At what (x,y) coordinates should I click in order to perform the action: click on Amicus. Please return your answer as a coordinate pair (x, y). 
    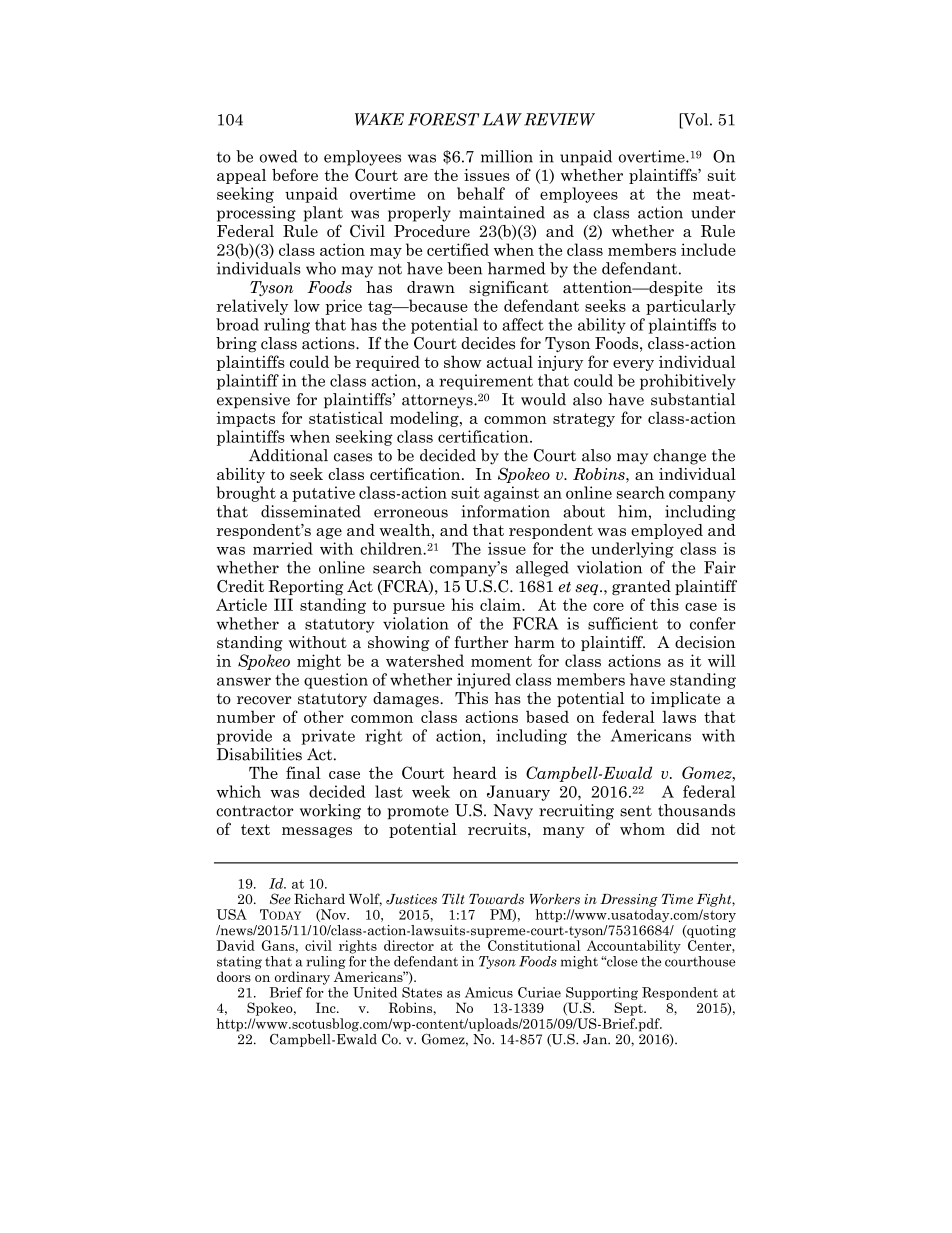
    Looking at the image, I should click on (489, 992).
